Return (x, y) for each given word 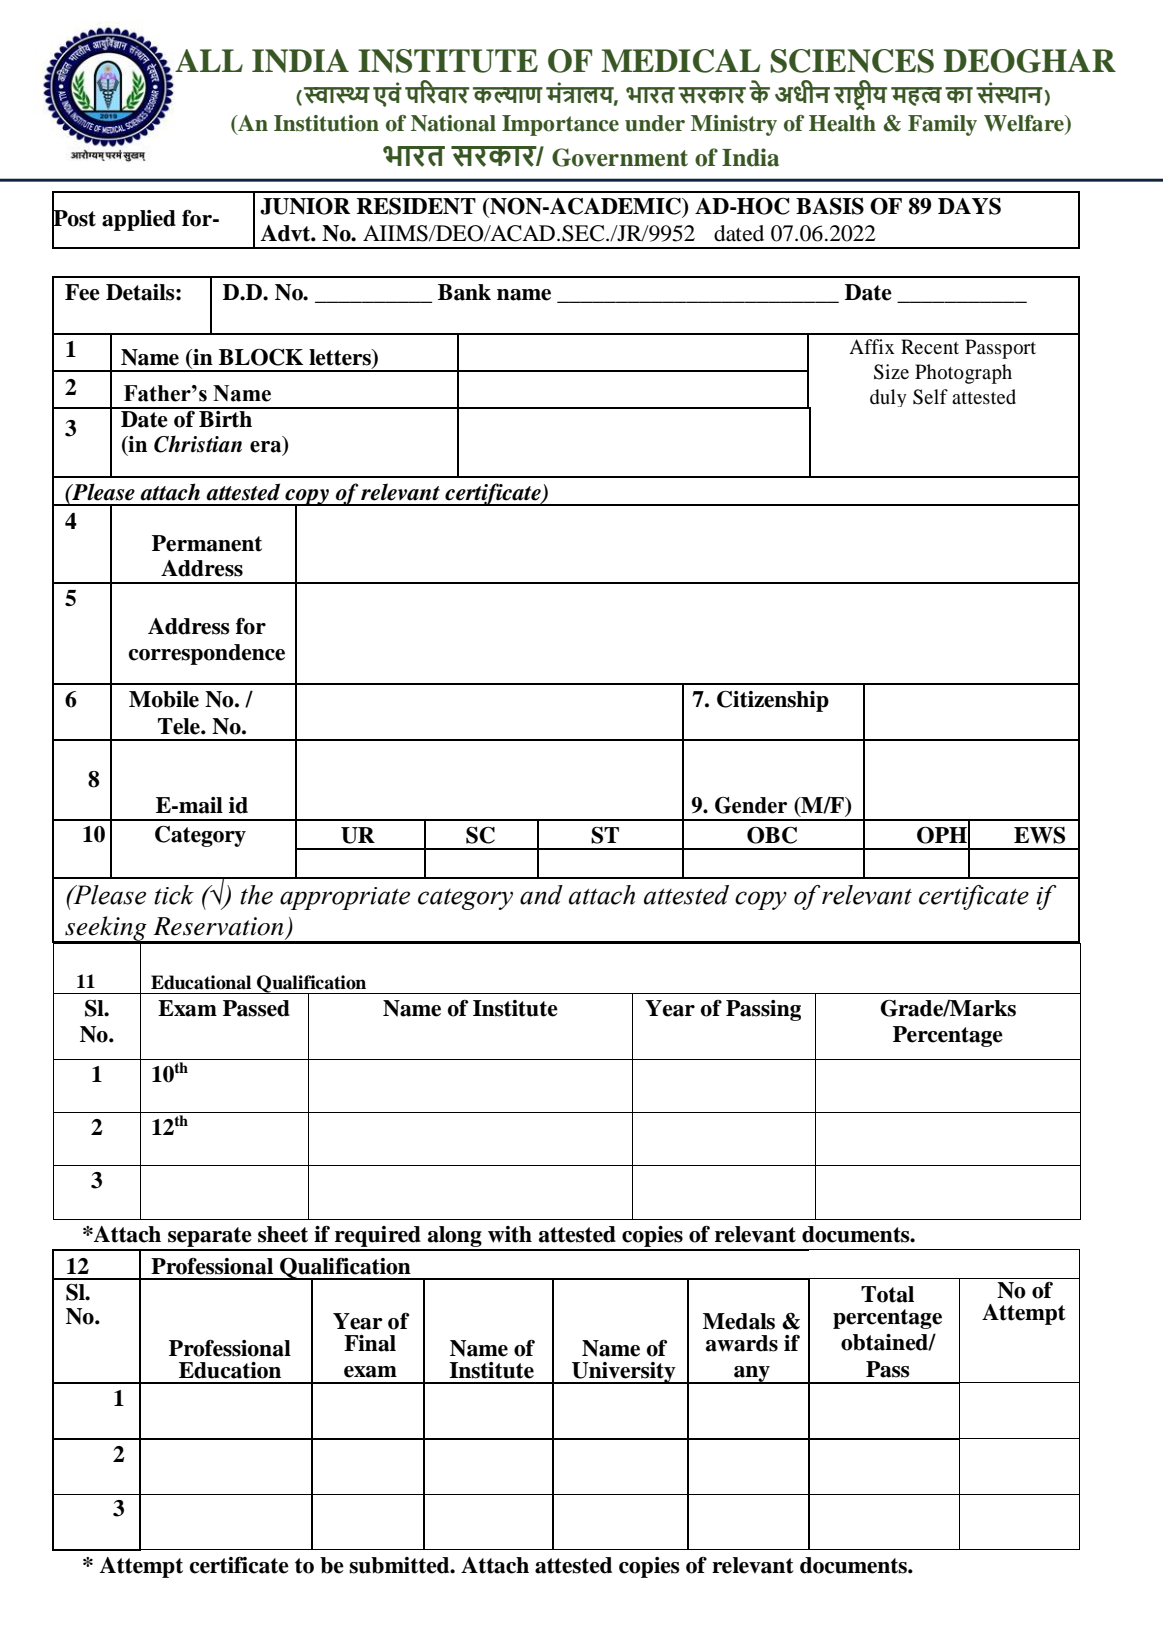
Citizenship (773, 701)
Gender (751, 805)
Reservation (218, 926)
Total (887, 1294)
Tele (180, 726)
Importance (560, 125)
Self (930, 397)
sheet (283, 1234)
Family (942, 125)
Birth (226, 418)
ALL (209, 60)
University (624, 1373)
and (541, 895)
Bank (464, 292)
